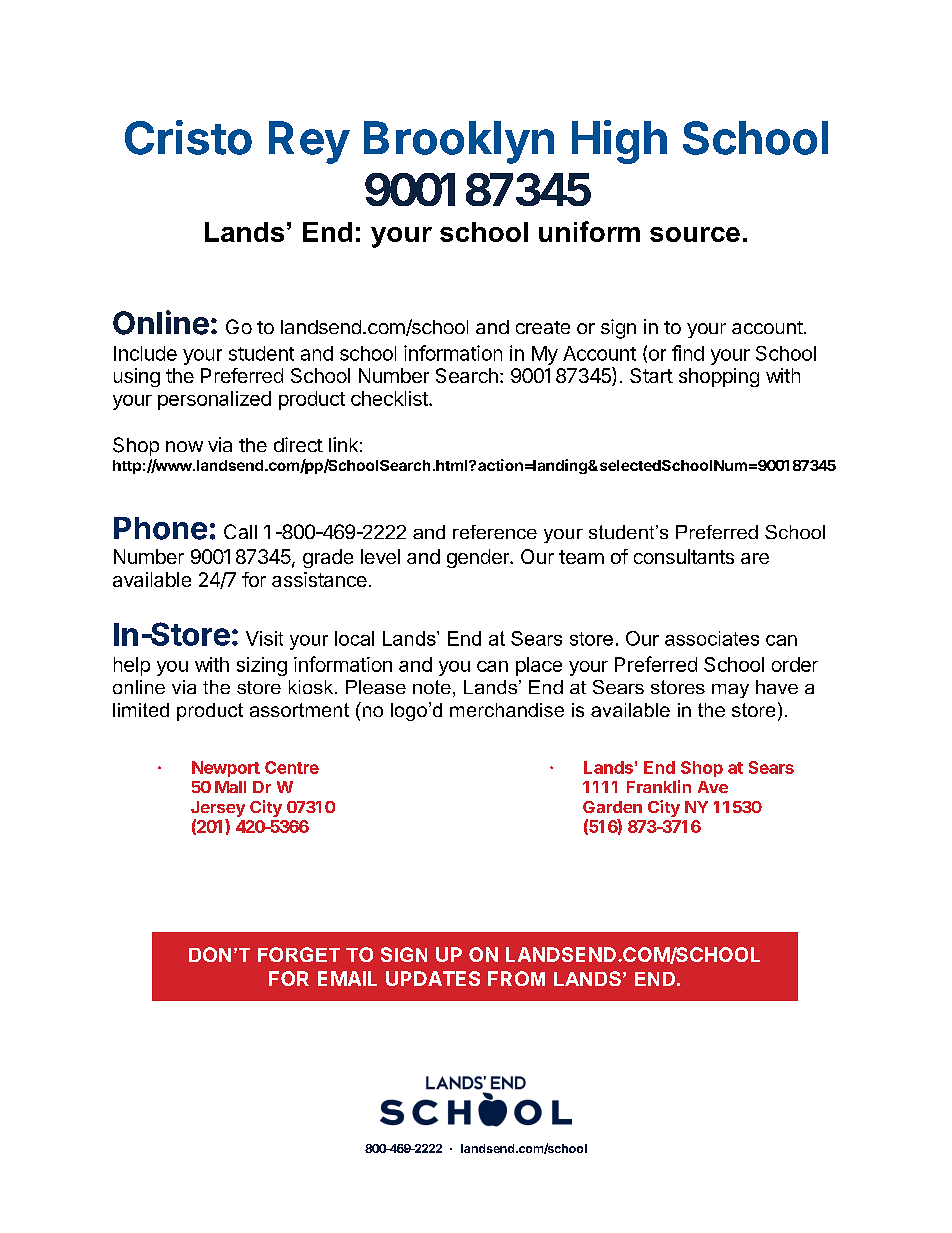  Describe the element at coordinates (433, 978) in the image. I see `UPDATES` at that location.
